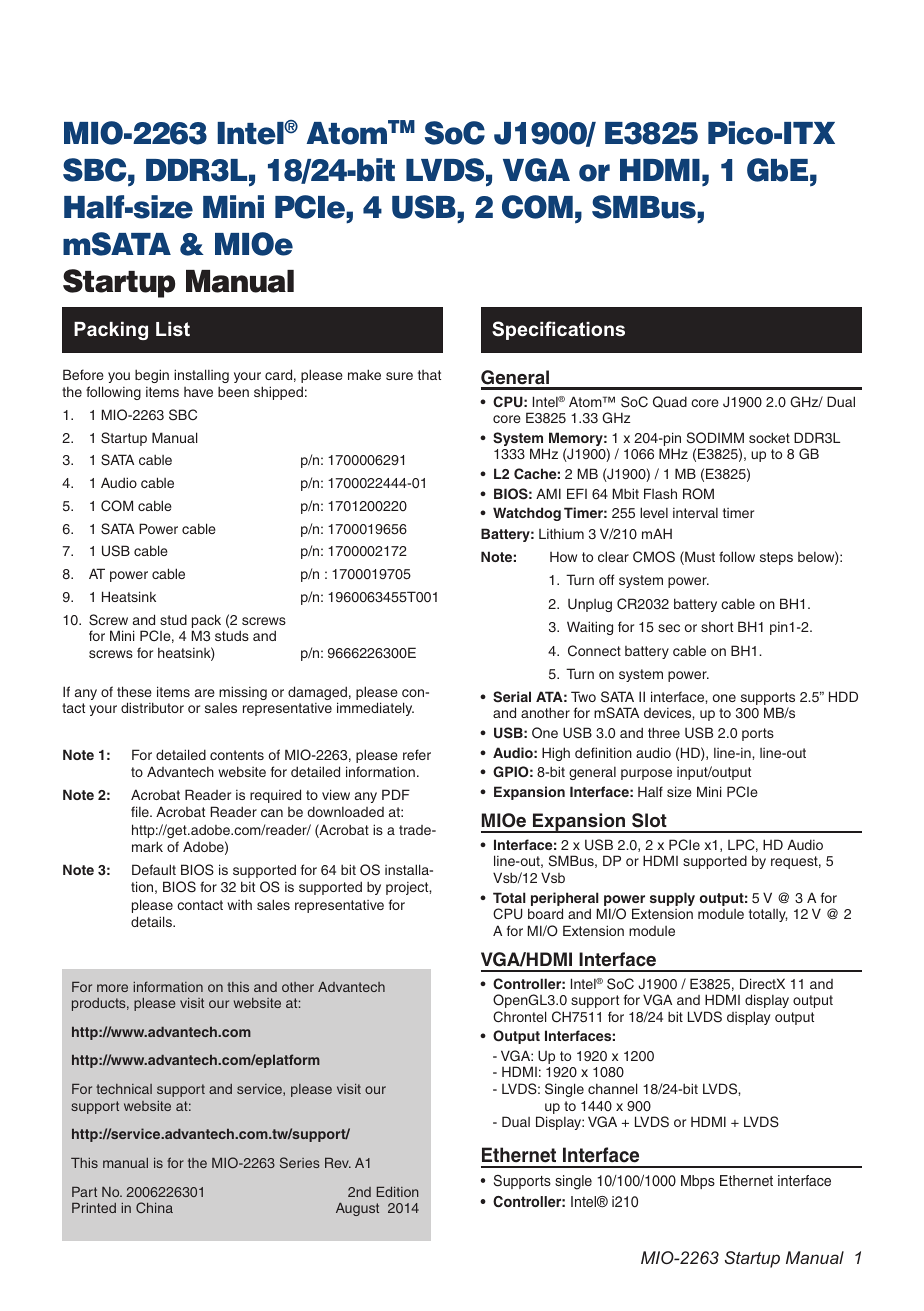  I want to click on Quad, so click(670, 402).
